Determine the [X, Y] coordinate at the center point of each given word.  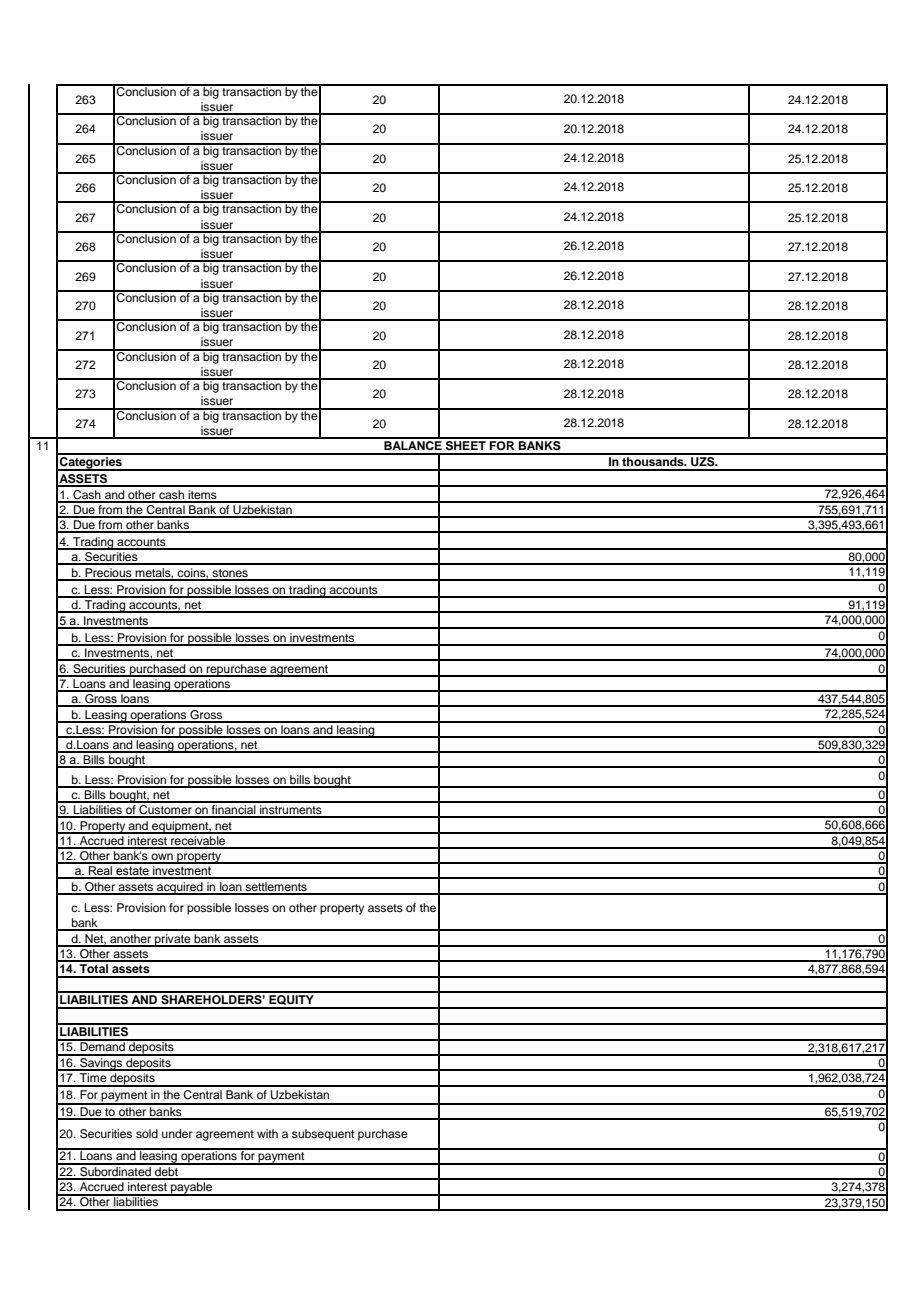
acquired [180, 888]
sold [147, 1133]
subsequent [323, 1135]
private [173, 940]
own [162, 858]
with [267, 1133]
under [177, 1133]
